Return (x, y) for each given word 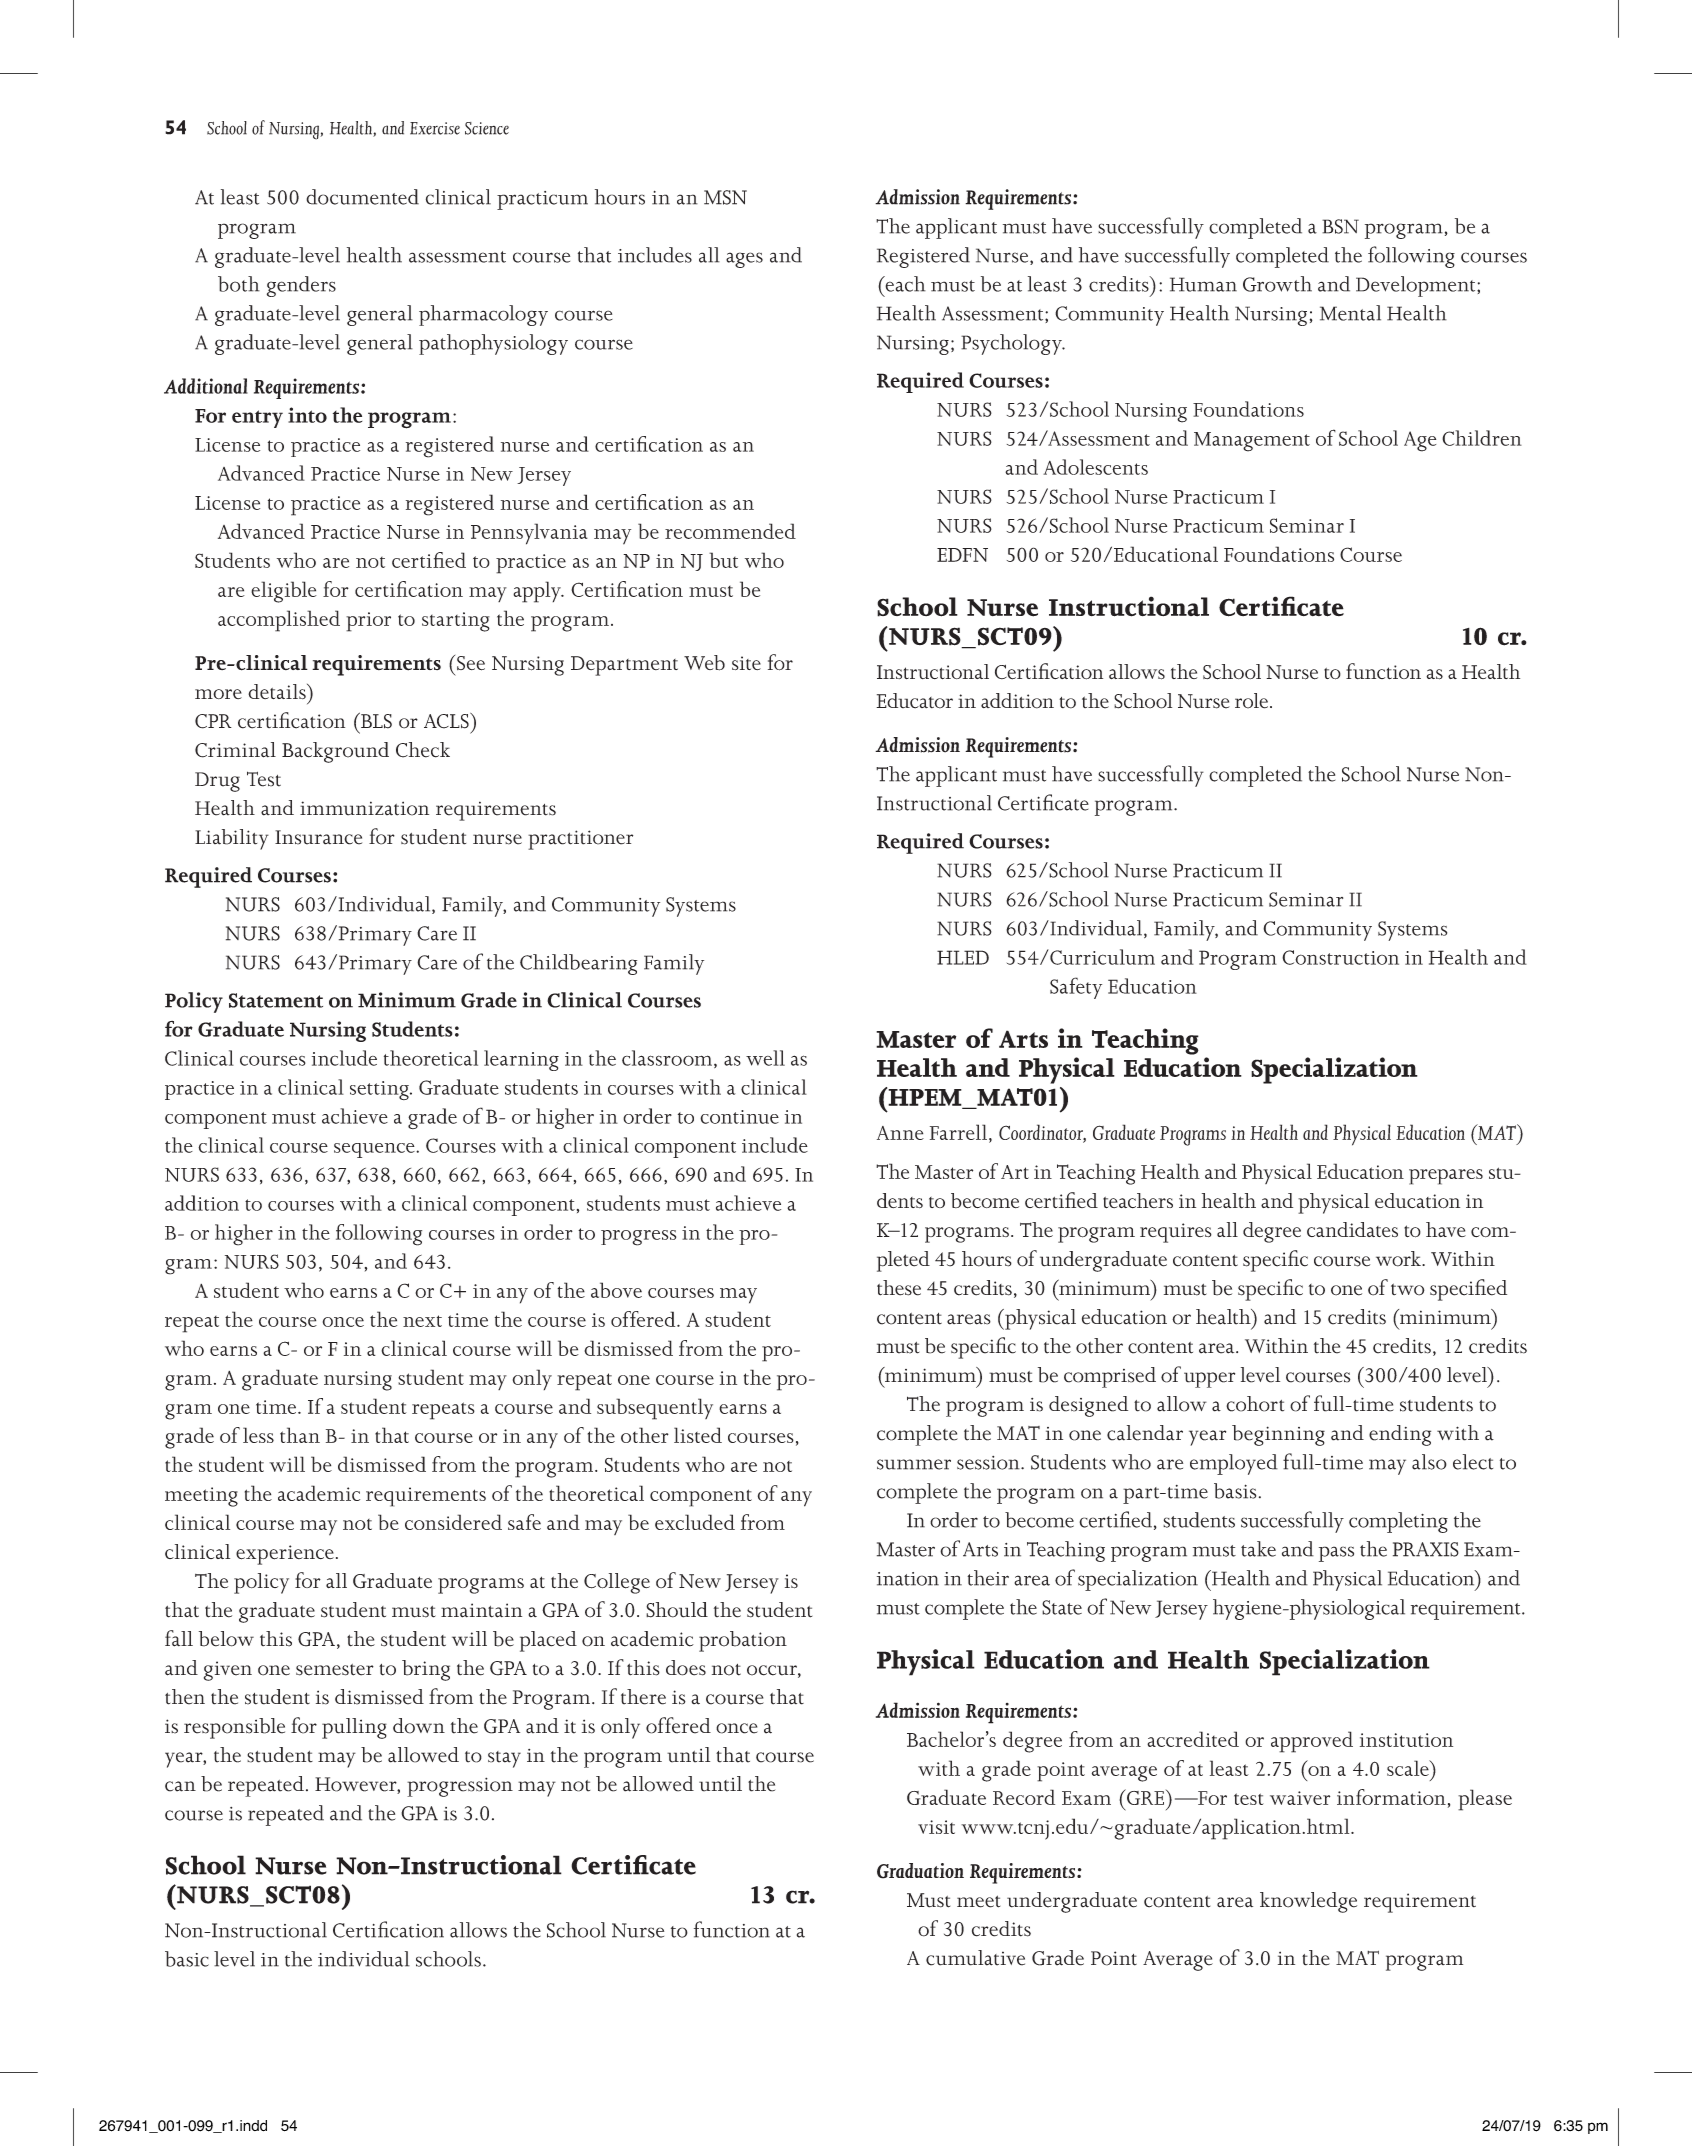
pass (1336, 1554)
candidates (1352, 1229)
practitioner (580, 840)
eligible (284, 592)
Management (1252, 442)
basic (187, 1959)
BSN (1340, 226)
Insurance (318, 837)
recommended (730, 531)
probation (743, 1641)
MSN (725, 197)
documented (362, 197)
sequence (375, 1150)
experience (285, 1555)
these (899, 1288)
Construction (1340, 957)
